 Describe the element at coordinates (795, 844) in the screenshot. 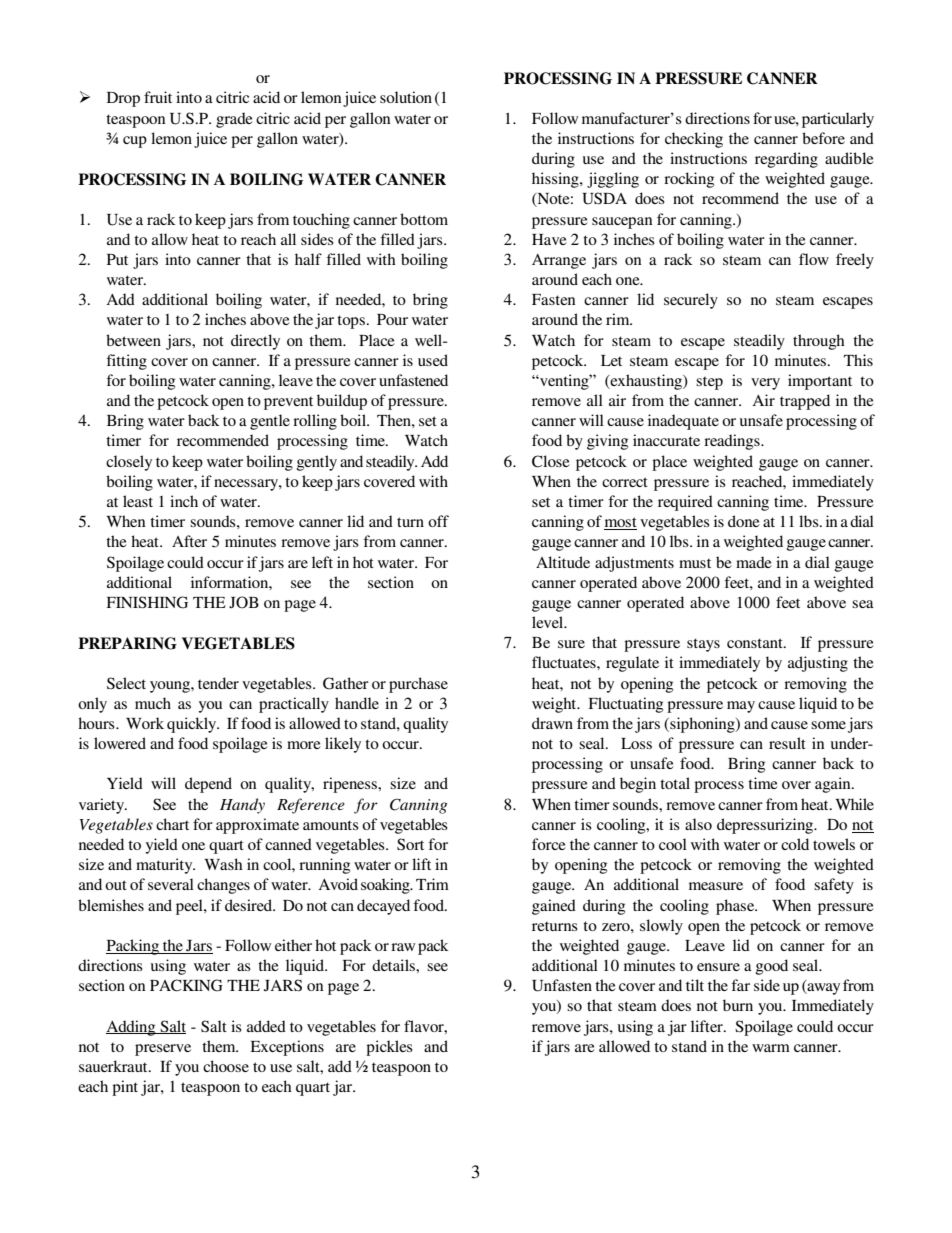

I see `cold` at that location.
